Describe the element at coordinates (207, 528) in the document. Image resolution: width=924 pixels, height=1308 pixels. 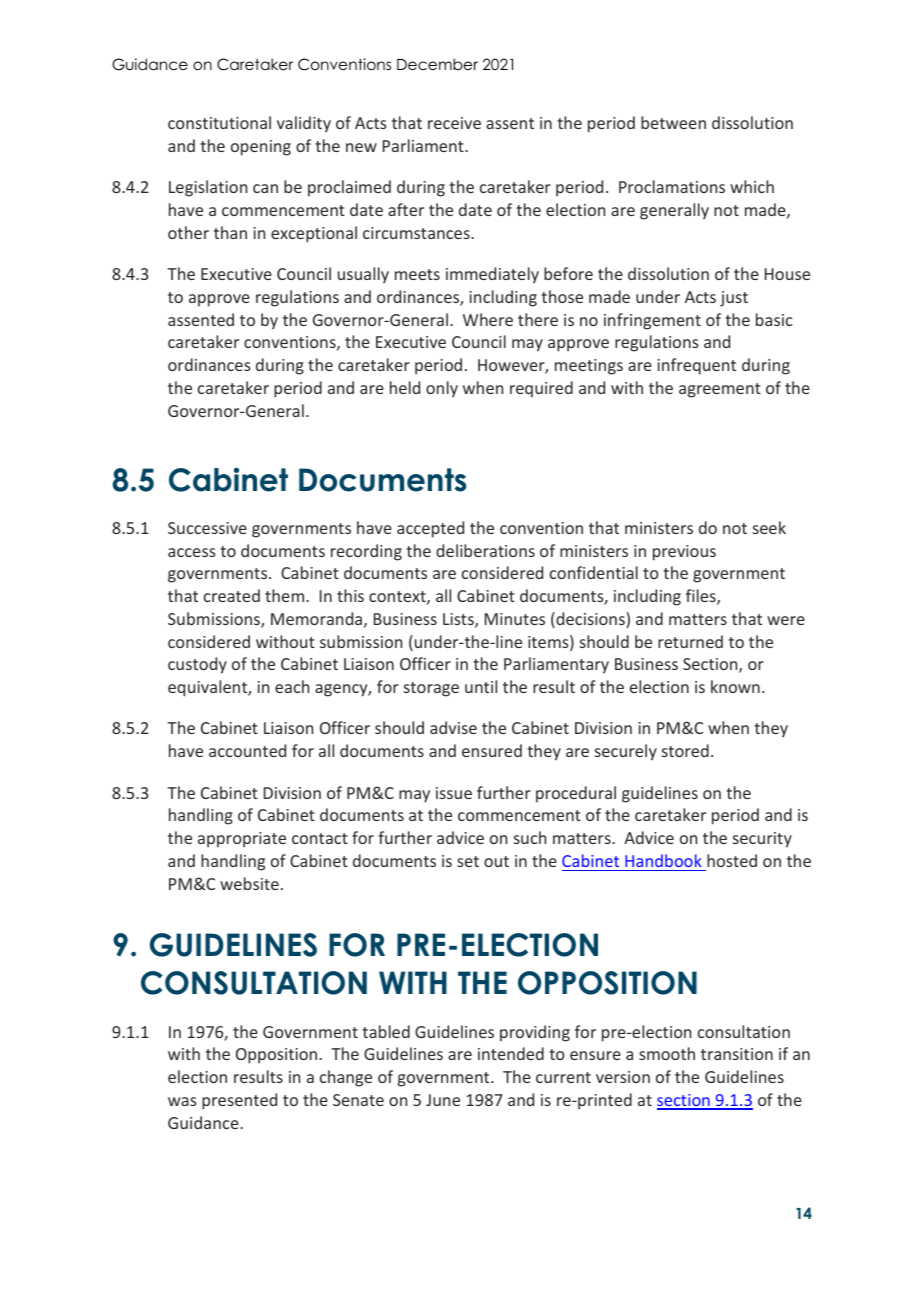
I see `Successive` at that location.
